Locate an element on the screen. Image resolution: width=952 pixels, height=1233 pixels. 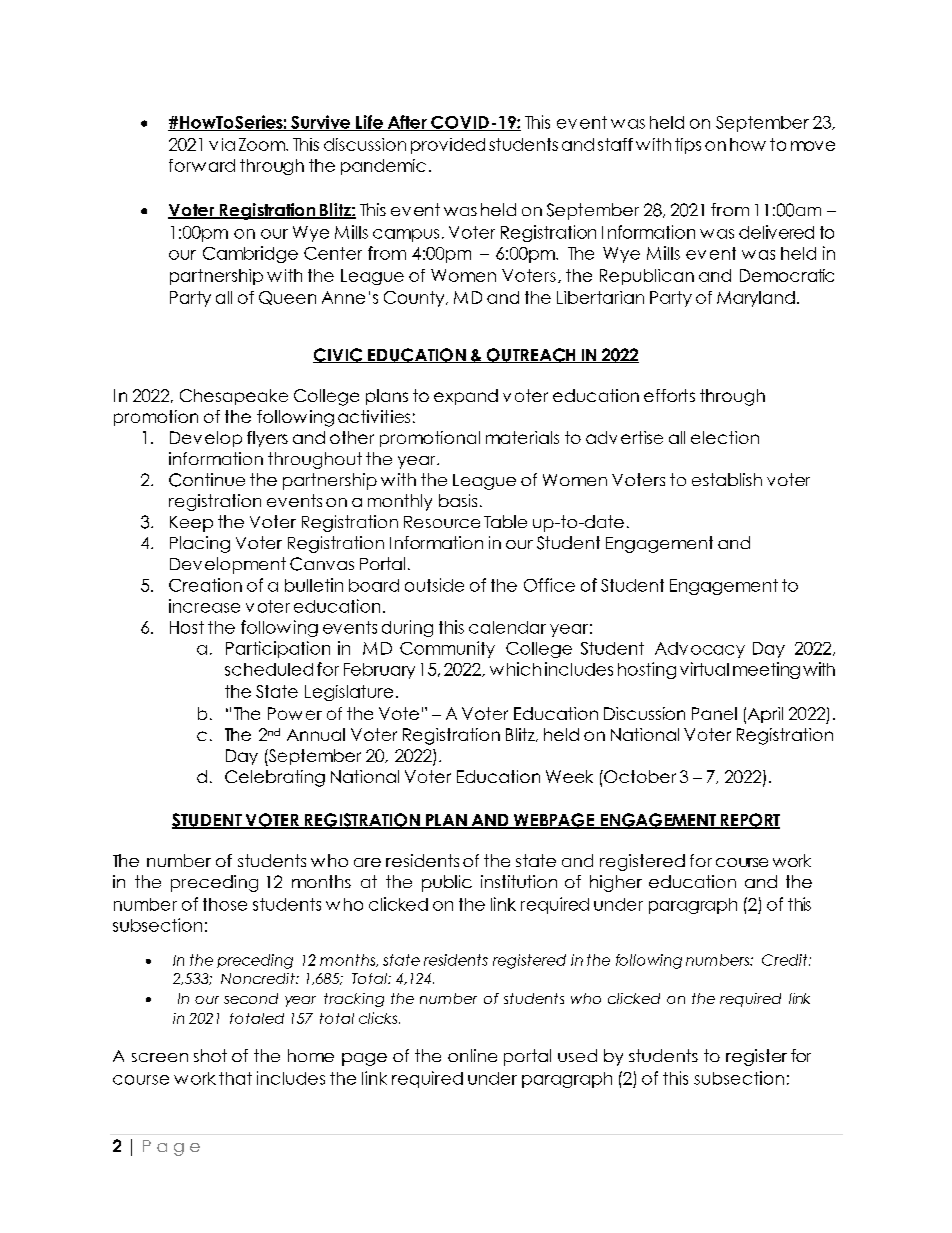
shot is located at coordinates (210, 1055).
